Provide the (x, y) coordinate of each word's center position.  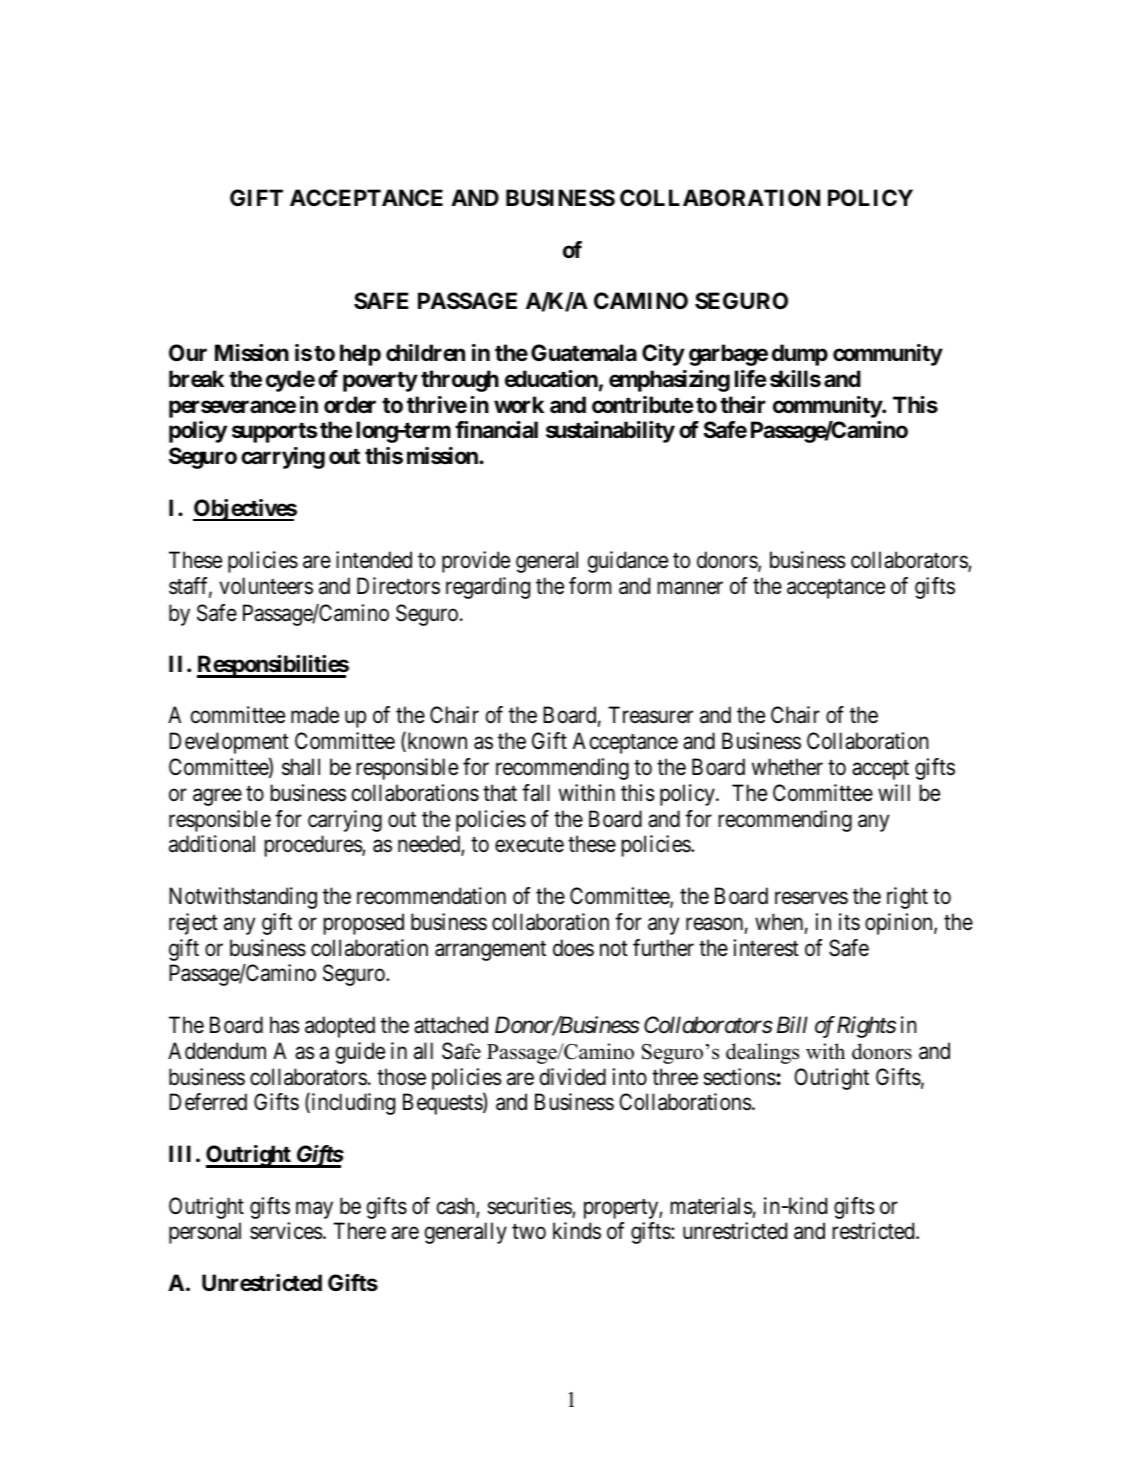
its (849, 922)
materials (711, 1206)
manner (690, 588)
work (519, 404)
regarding (488, 588)
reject (193, 924)
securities (530, 1207)
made (315, 715)
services (286, 1231)
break (196, 379)
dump (800, 355)
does (573, 948)
